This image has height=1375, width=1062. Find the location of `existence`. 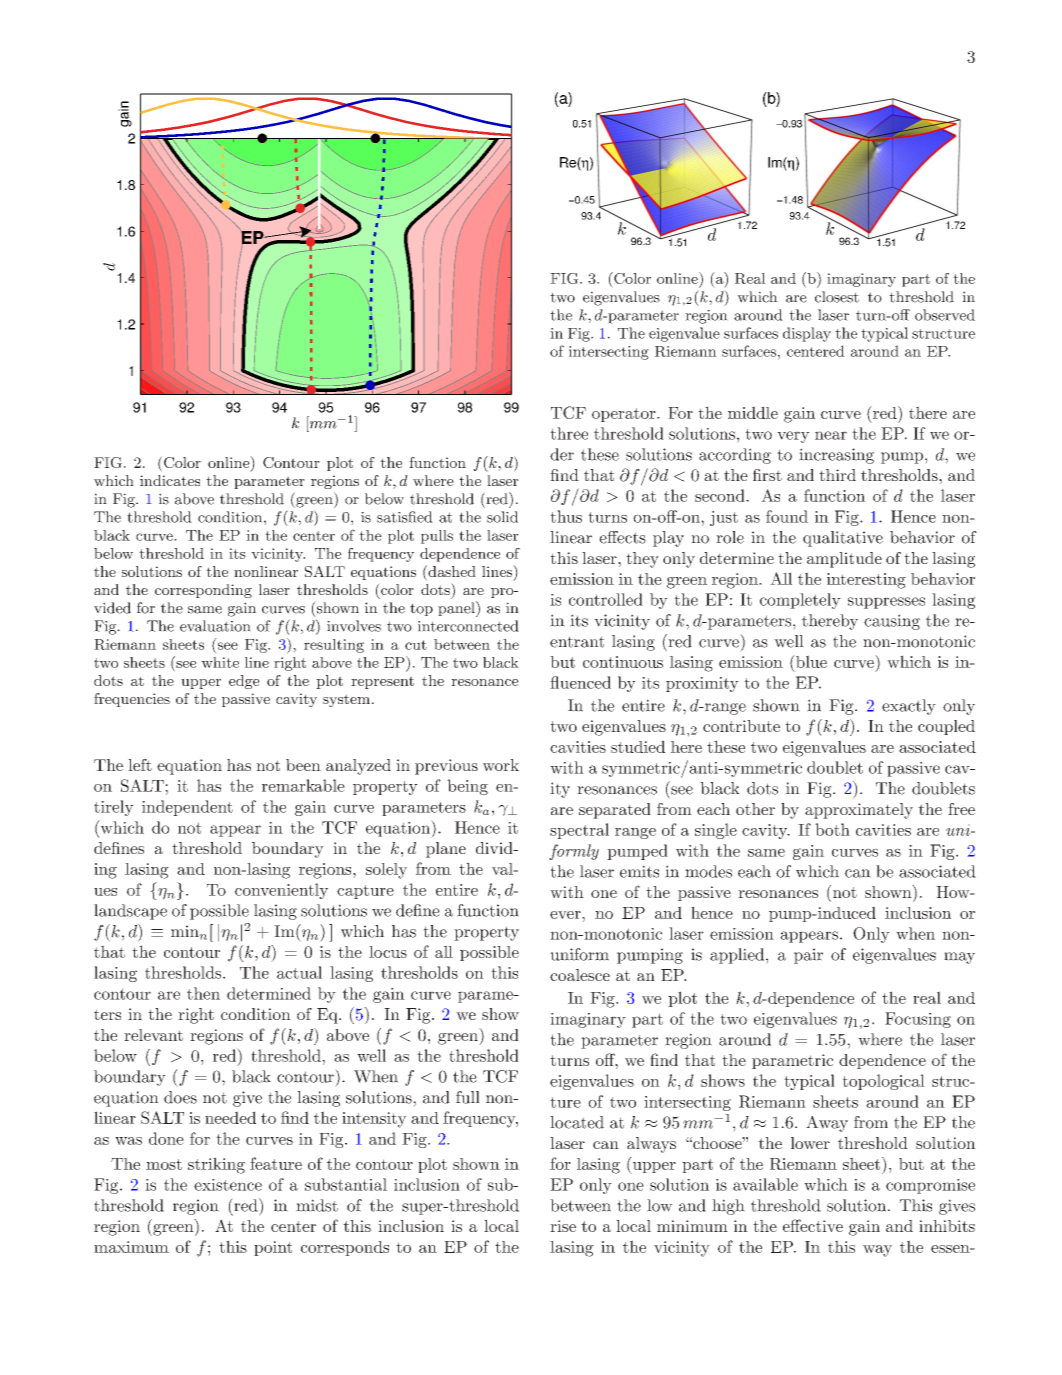

existence is located at coordinates (228, 1185).
